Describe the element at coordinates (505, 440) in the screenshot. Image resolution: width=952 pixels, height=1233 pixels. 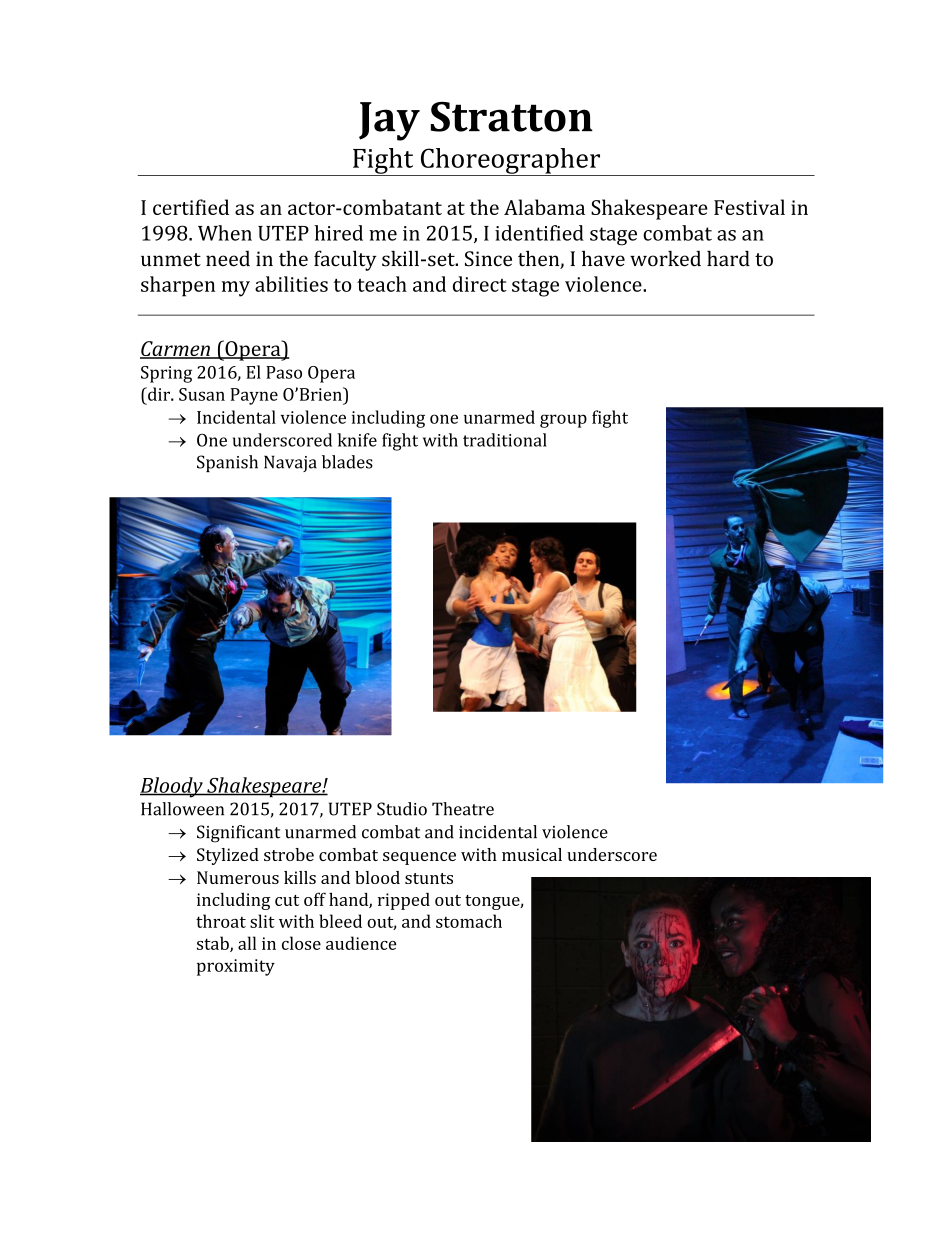
I see `traditional` at that location.
